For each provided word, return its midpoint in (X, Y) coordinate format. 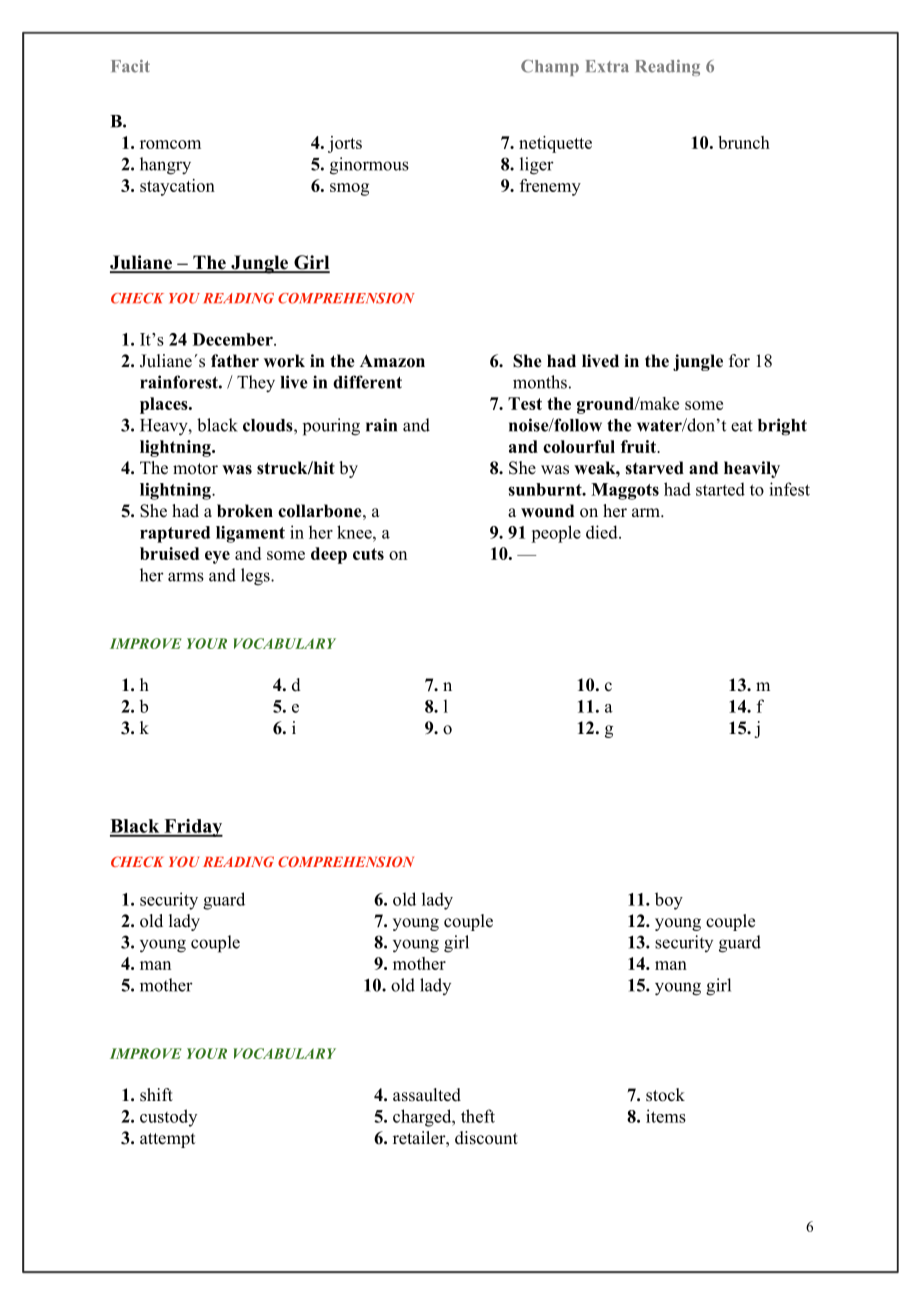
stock (665, 1095)
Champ (550, 68)
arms (186, 577)
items (666, 1116)
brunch (744, 142)
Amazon (392, 361)
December (234, 339)
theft (478, 1116)
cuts (368, 554)
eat (742, 426)
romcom (170, 144)
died (603, 532)
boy (669, 901)
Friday (192, 828)
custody (168, 1118)
